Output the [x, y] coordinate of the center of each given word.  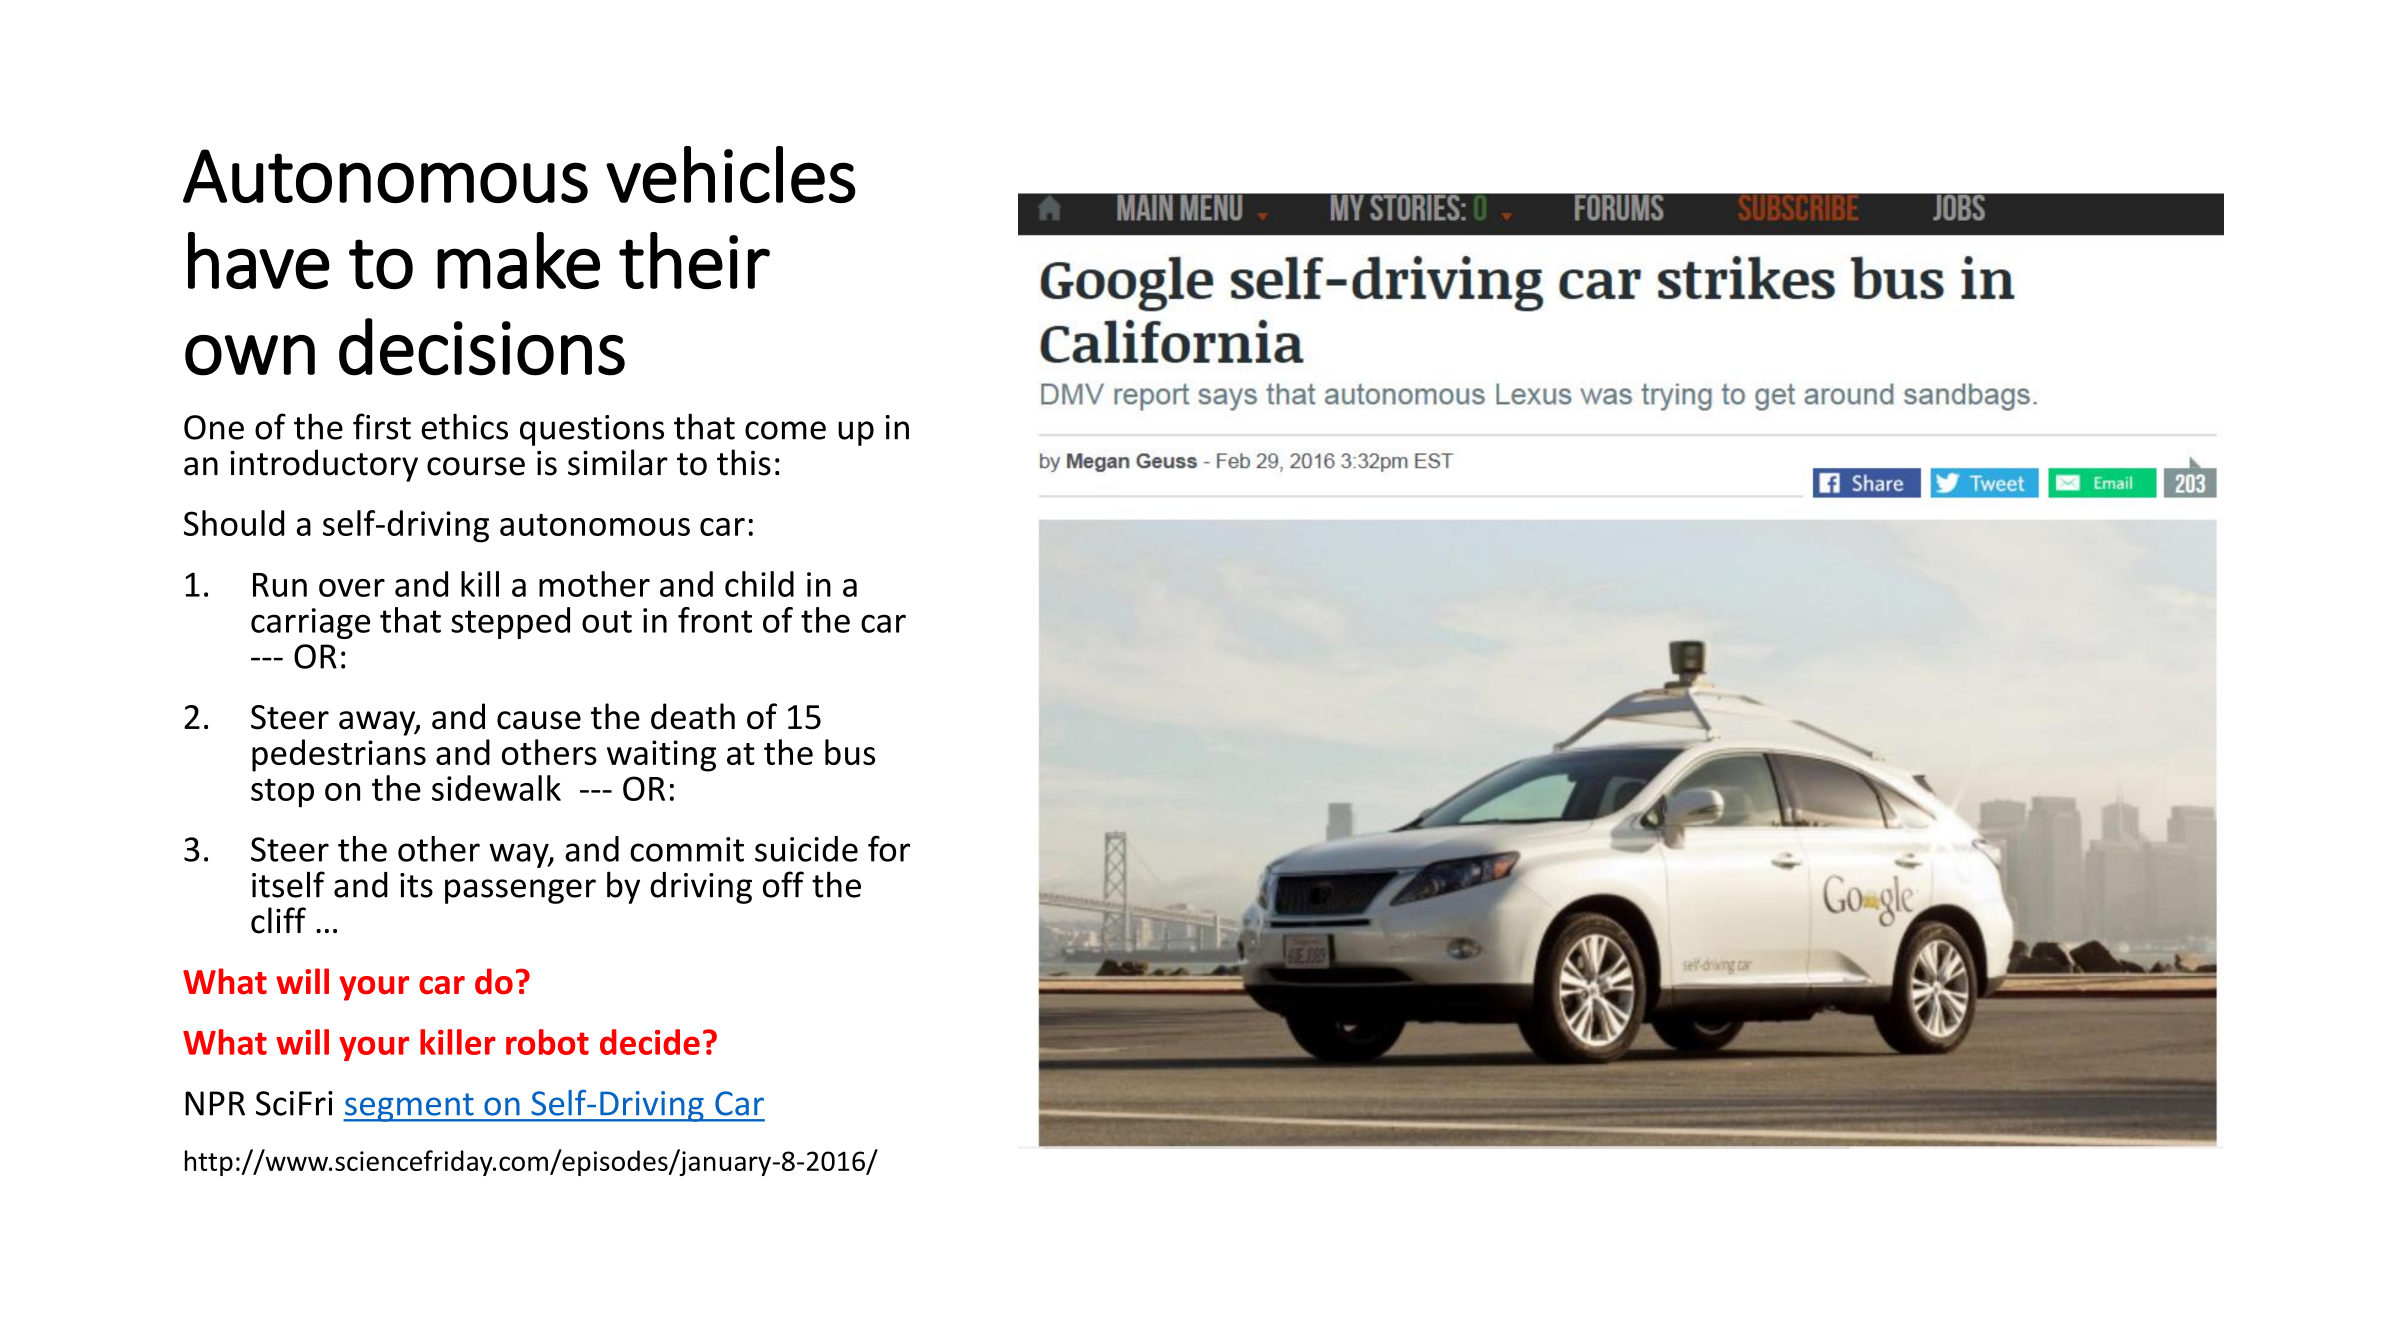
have [259, 260]
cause [539, 720]
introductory [324, 465]
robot [547, 1042]
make [518, 260]
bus [850, 752]
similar [618, 462]
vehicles [731, 174]
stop [282, 793]
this [744, 462]
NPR [215, 1103]
